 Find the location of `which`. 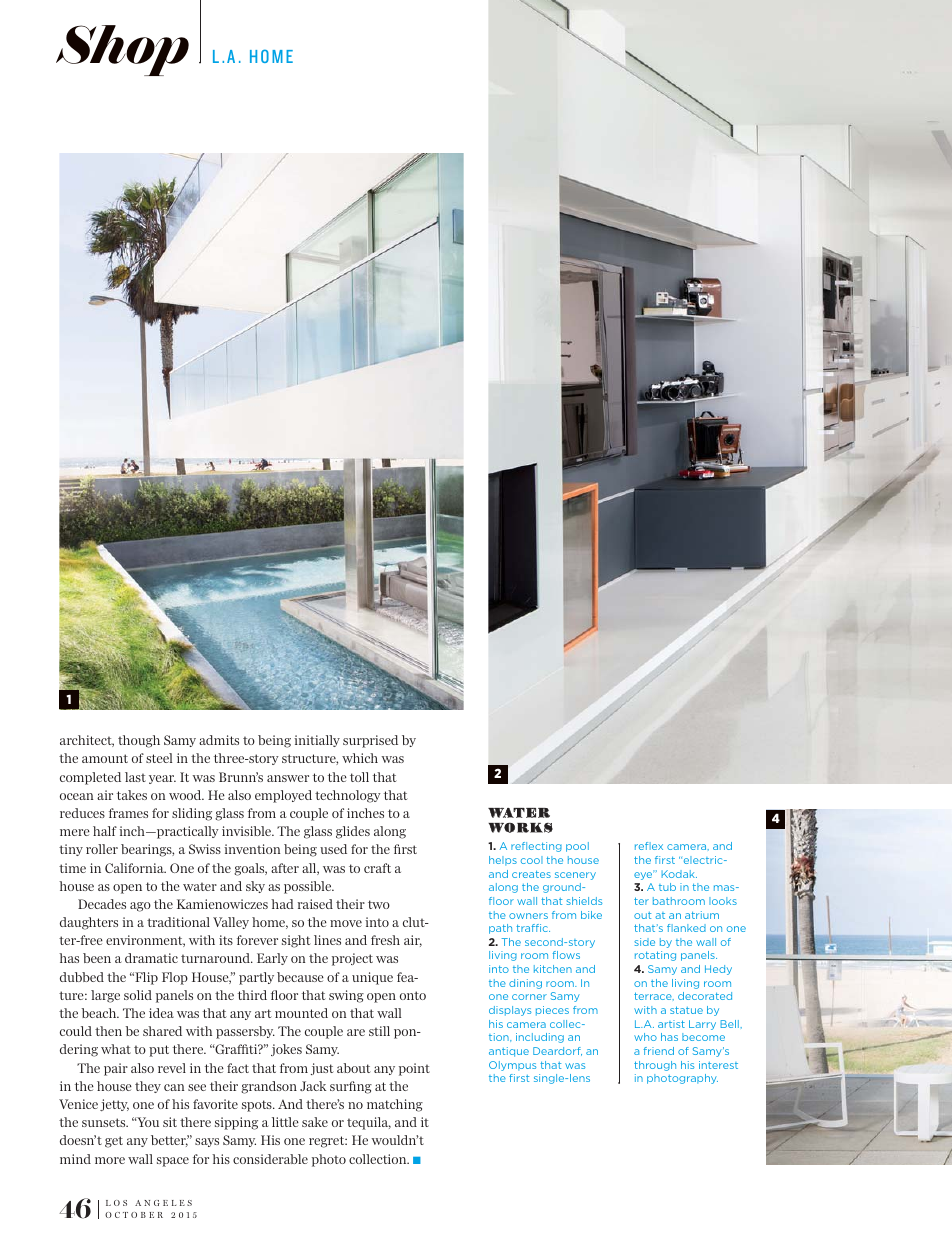

which is located at coordinates (360, 758).
